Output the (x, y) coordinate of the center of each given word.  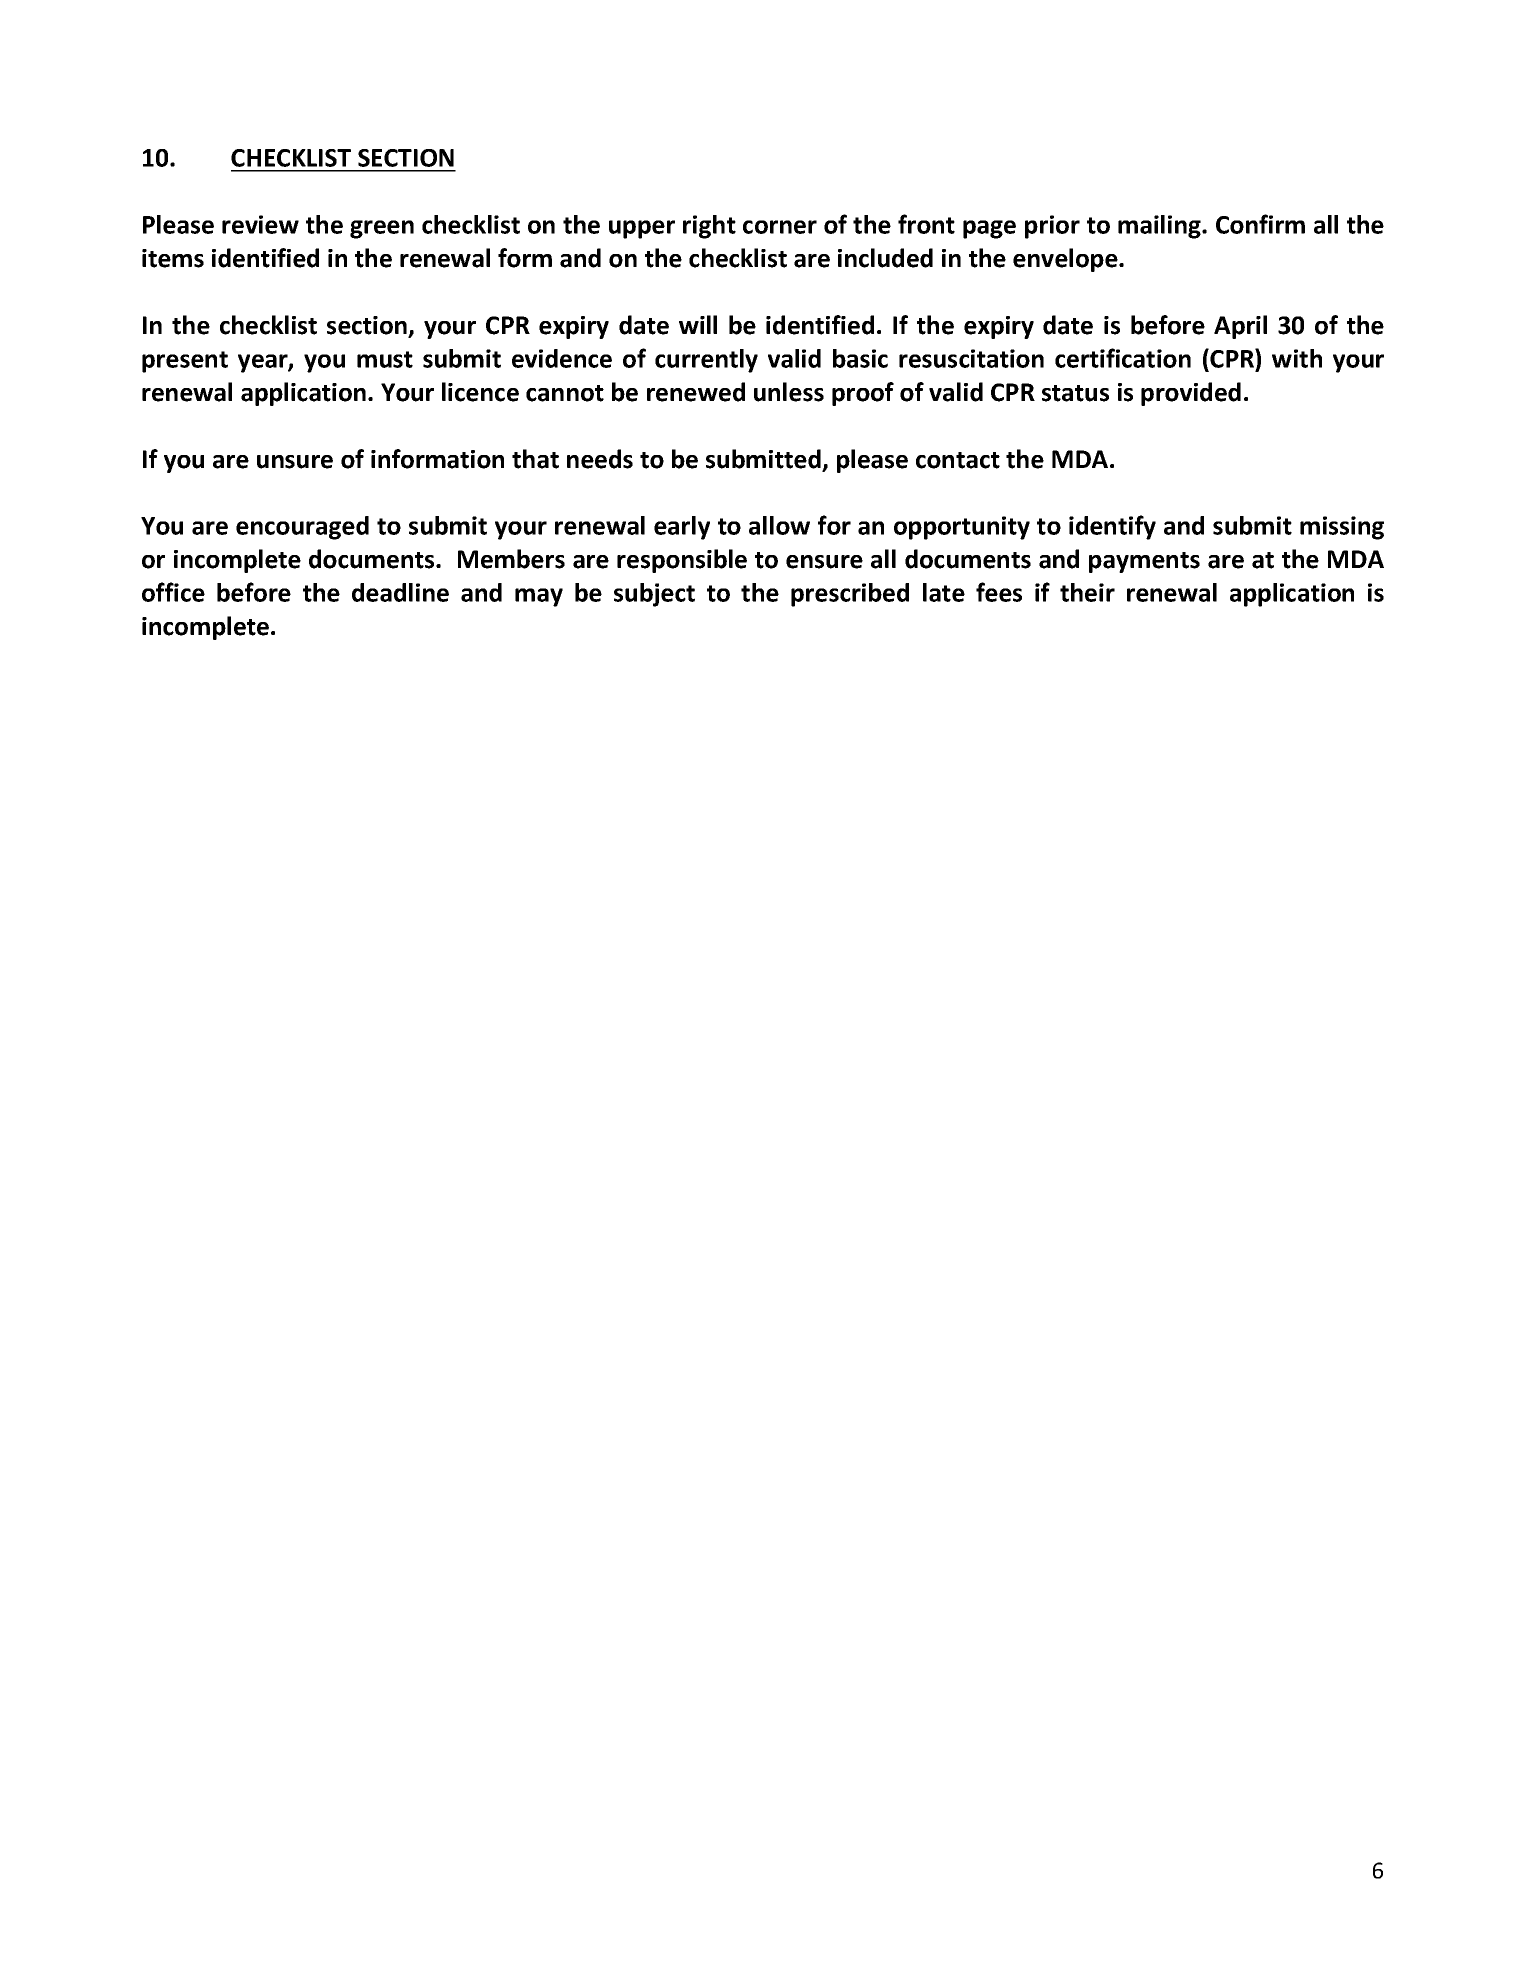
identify (1112, 527)
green (382, 229)
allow (779, 525)
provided (1191, 394)
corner (780, 227)
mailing (1160, 227)
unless (789, 392)
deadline (400, 592)
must (385, 359)
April (1240, 327)
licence (480, 392)
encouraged (302, 528)
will (698, 324)
